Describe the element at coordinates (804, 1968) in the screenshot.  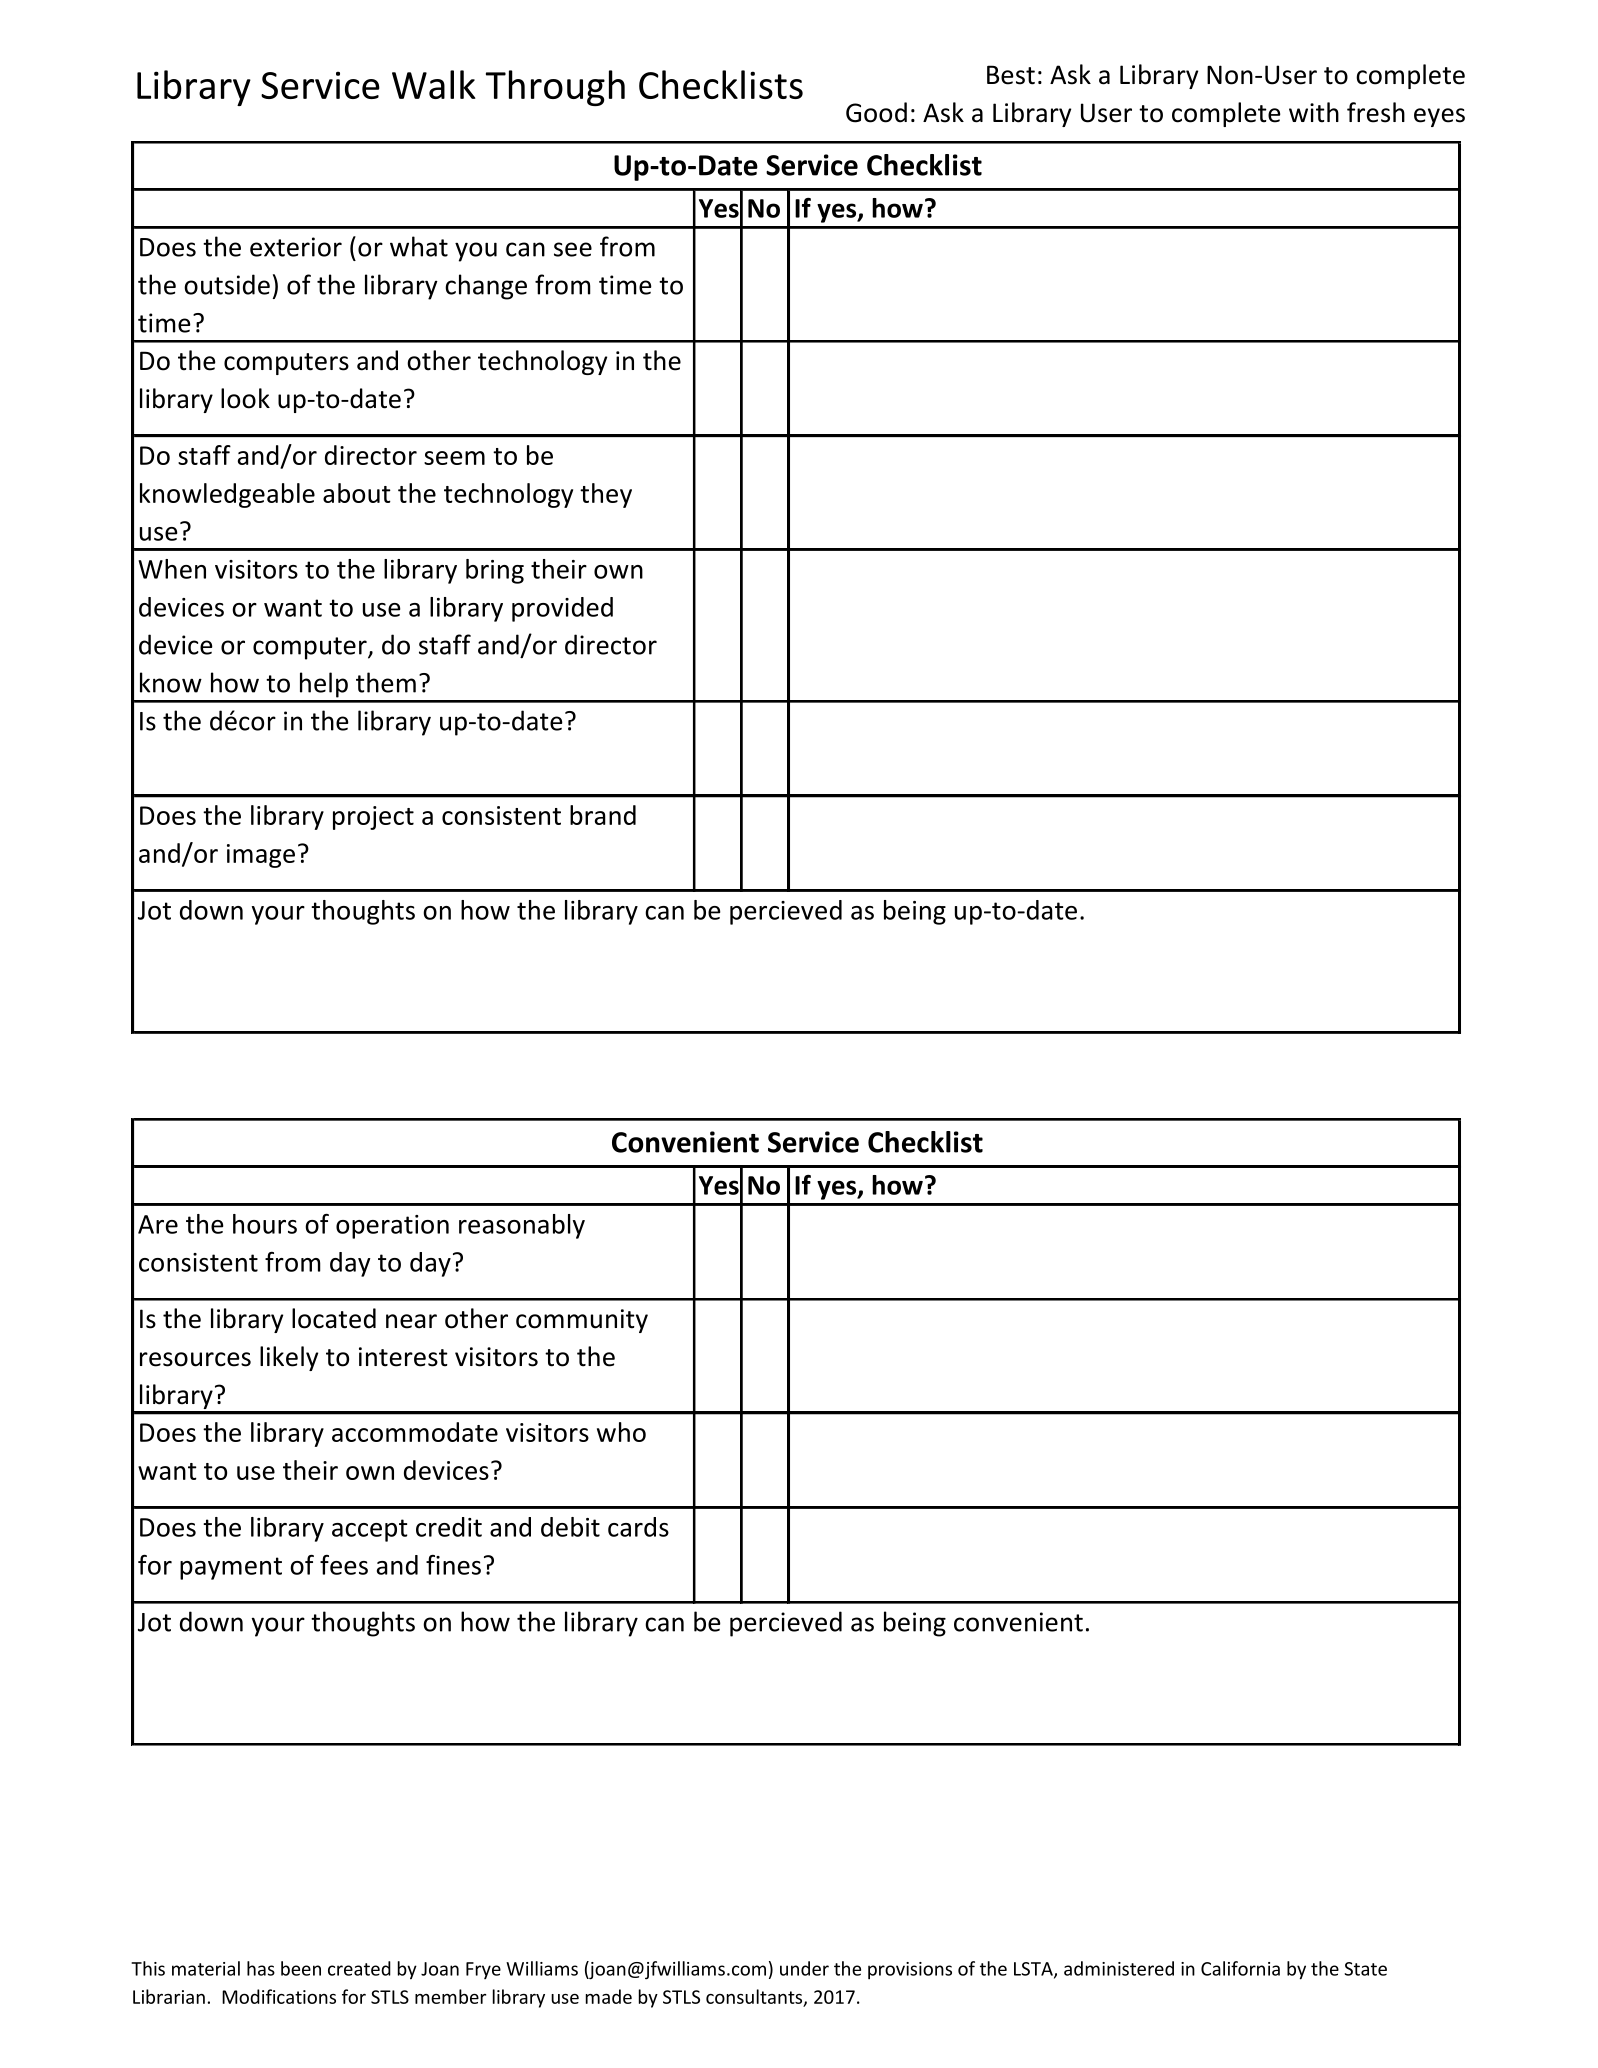
I see `under` at that location.
